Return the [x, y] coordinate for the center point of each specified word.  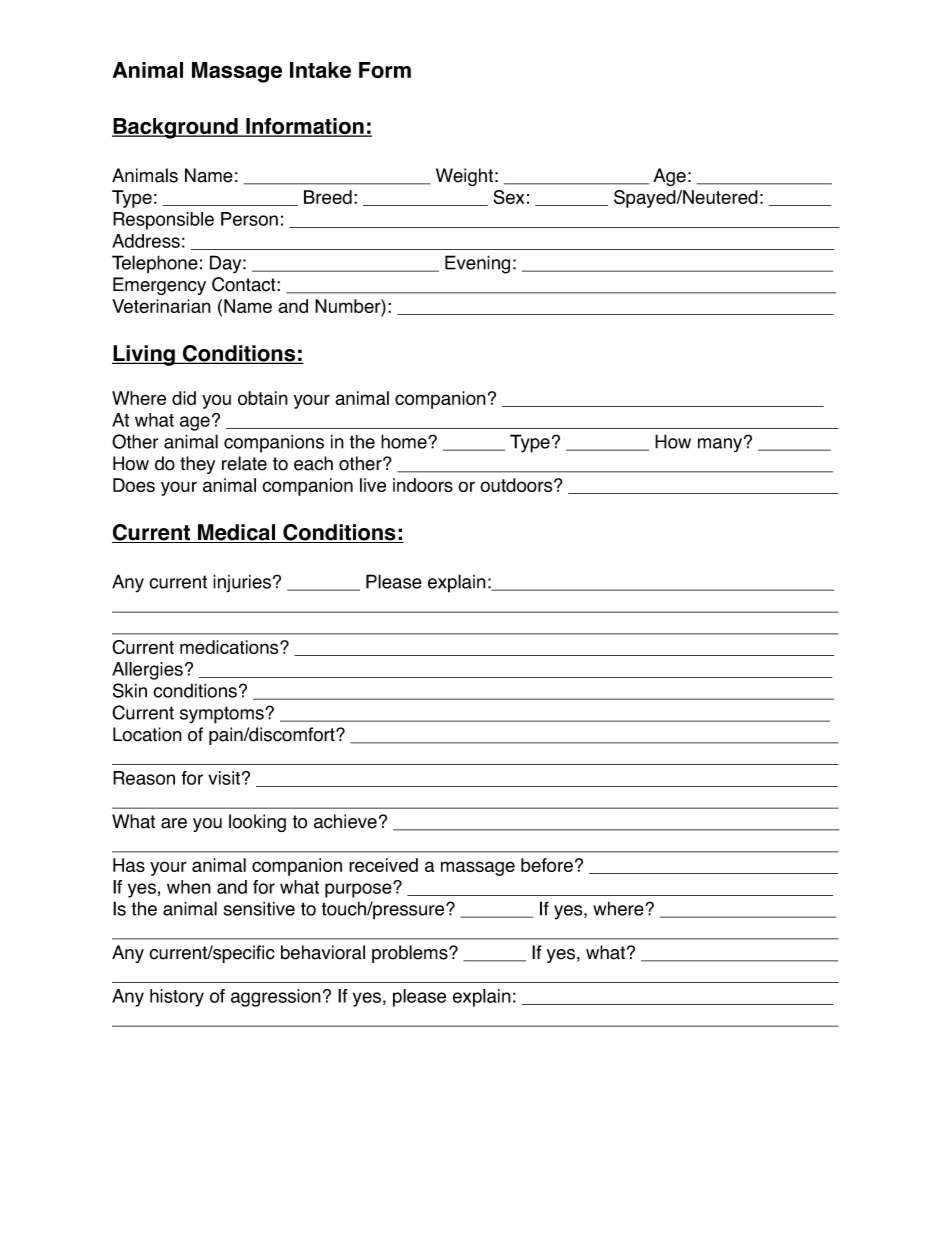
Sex [508, 197]
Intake [320, 70]
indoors [423, 485]
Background [176, 128]
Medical [236, 533]
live [373, 485]
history [177, 998]
